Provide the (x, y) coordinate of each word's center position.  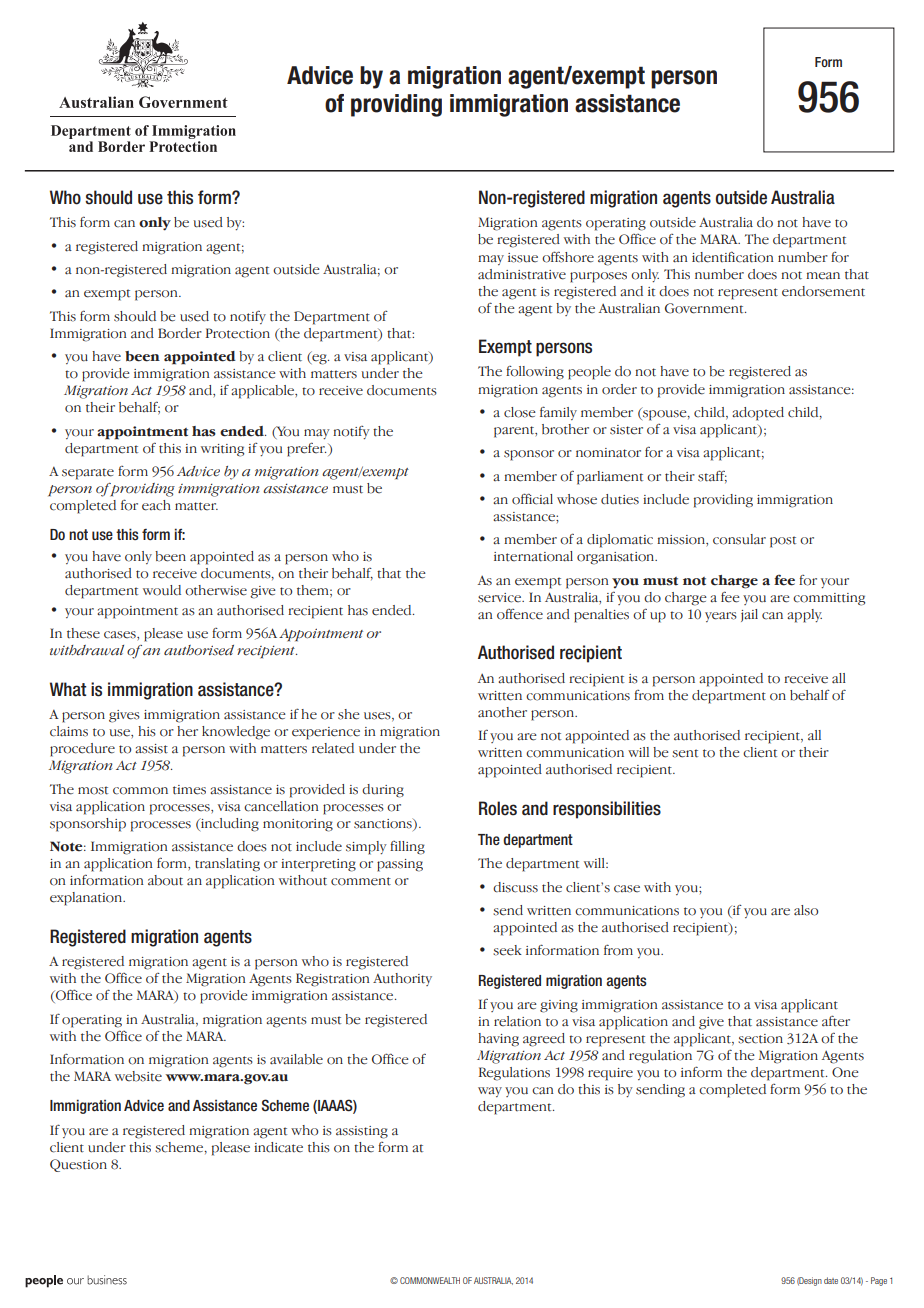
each (156, 505)
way (490, 1092)
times (189, 790)
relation (517, 1021)
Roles (498, 808)
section (760, 1039)
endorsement (823, 291)
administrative (522, 274)
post (783, 542)
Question (78, 1165)
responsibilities (607, 810)
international (533, 556)
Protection (238, 333)
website (138, 1076)
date (831, 1280)
